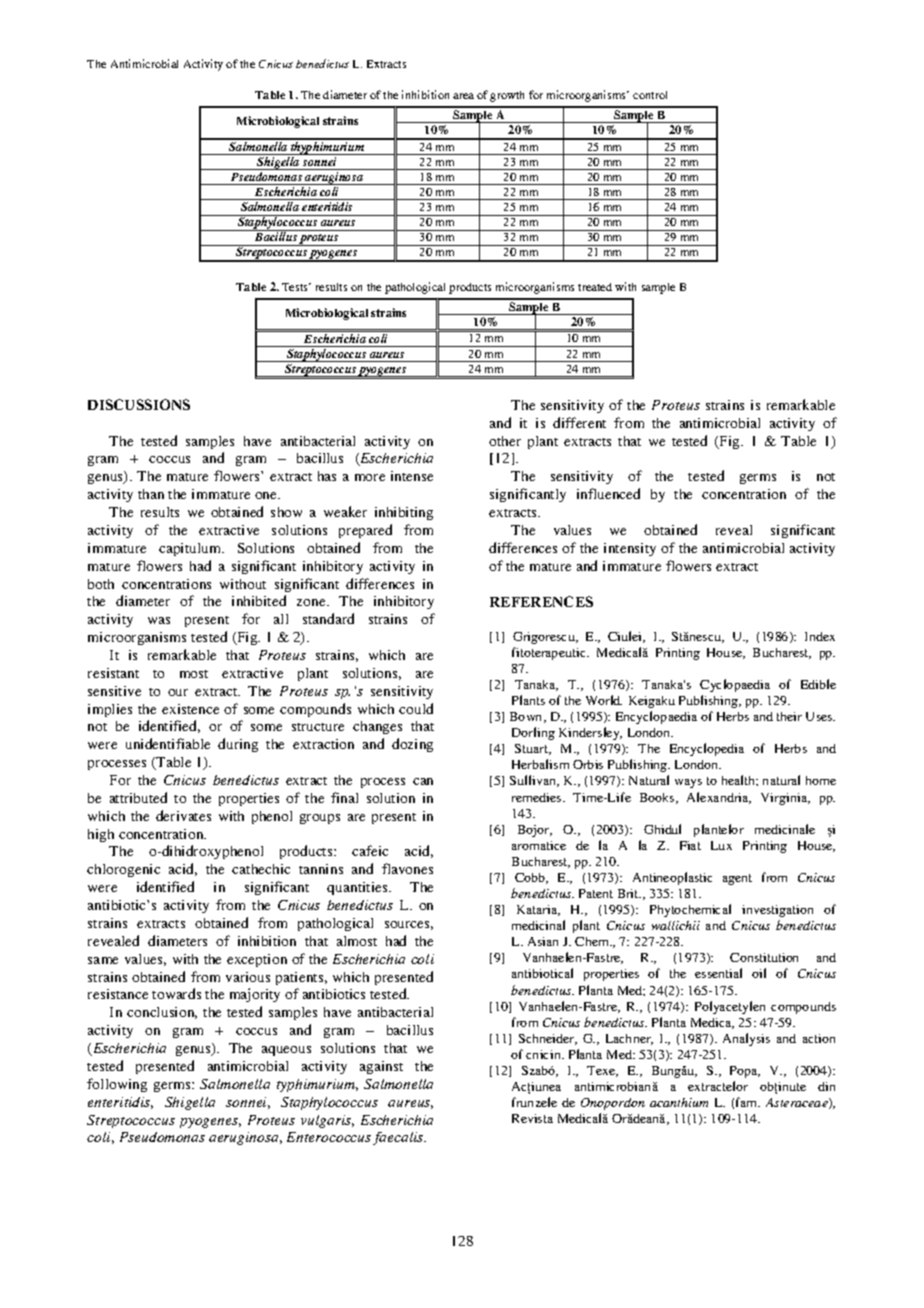 The width and height of the image is (924, 1308). What do you see at coordinates (463, 96) in the image?
I see `area` at bounding box center [463, 96].
